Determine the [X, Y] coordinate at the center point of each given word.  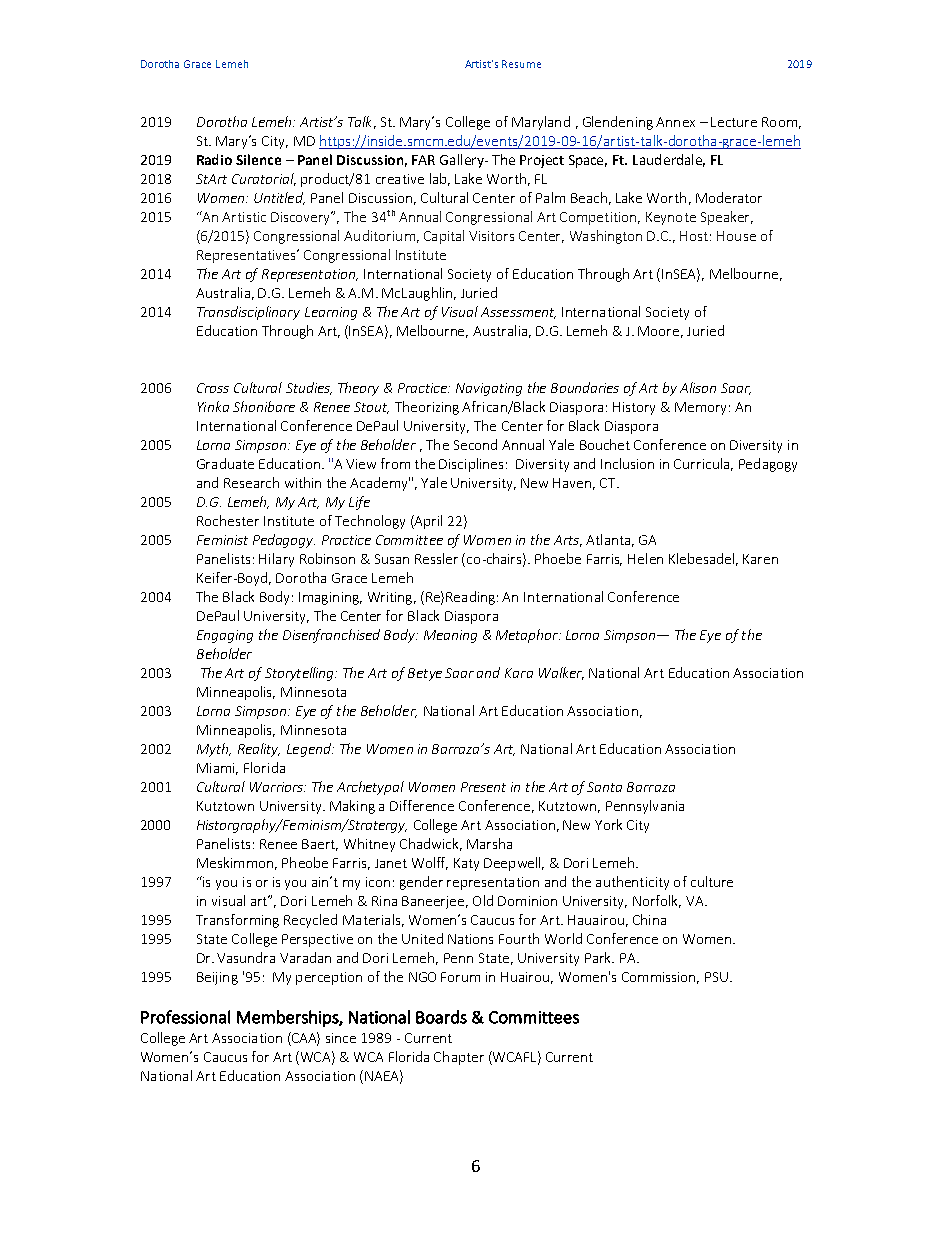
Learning [331, 313]
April [427, 522]
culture [712, 881]
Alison [698, 387]
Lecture [734, 122]
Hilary [276, 560]
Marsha [489, 843]
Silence [258, 159]
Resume [521, 64]
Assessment [518, 313]
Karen [760, 559]
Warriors [277, 787]
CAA [305, 1038]
